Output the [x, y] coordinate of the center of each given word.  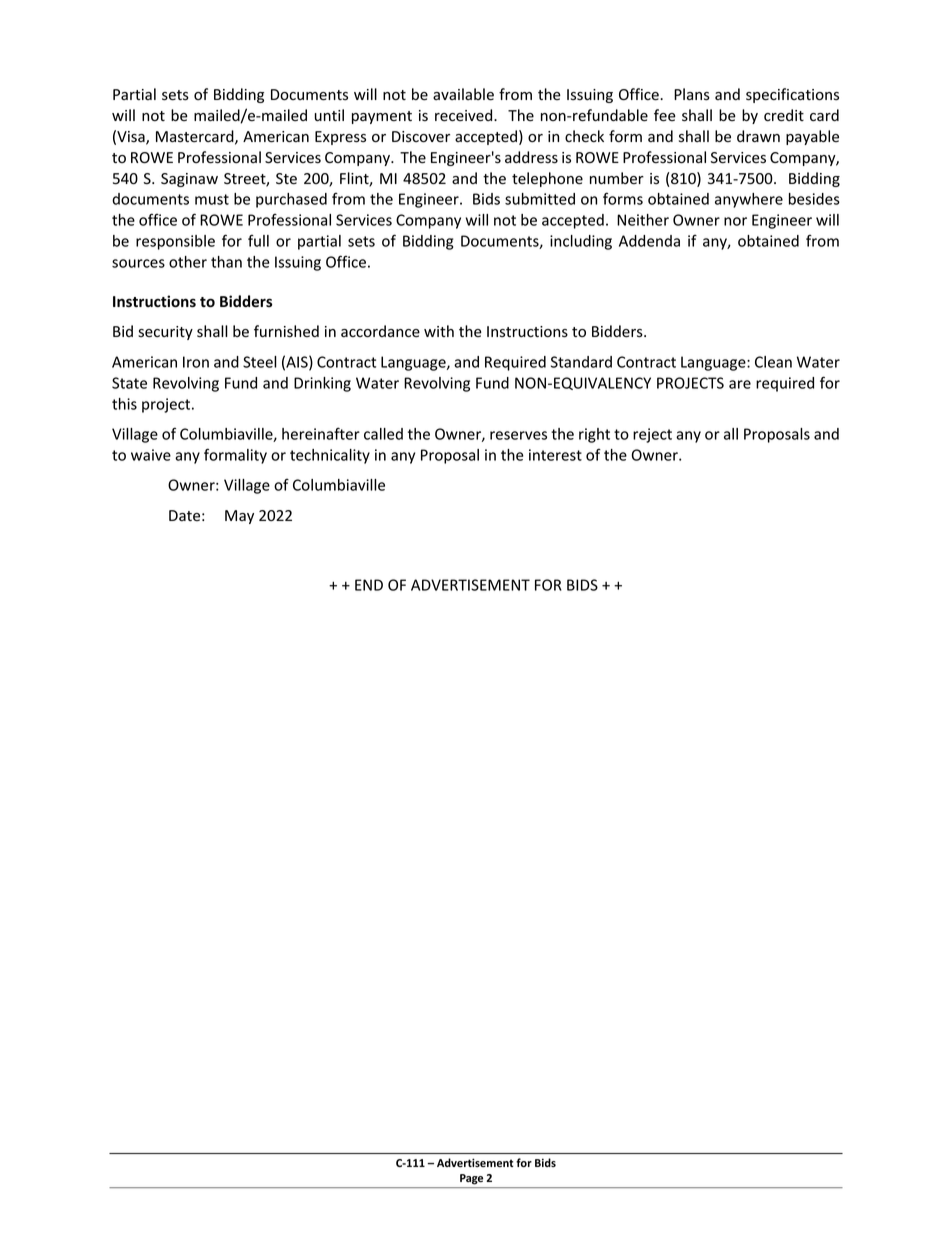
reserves [518, 435]
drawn [758, 136]
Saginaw [189, 180]
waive [151, 455]
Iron [196, 362]
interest [555, 455]
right [594, 435]
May [239, 517]
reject [652, 435]
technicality [330, 456]
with [439, 331]
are [740, 384]
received [465, 115]
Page [471, 1179]
